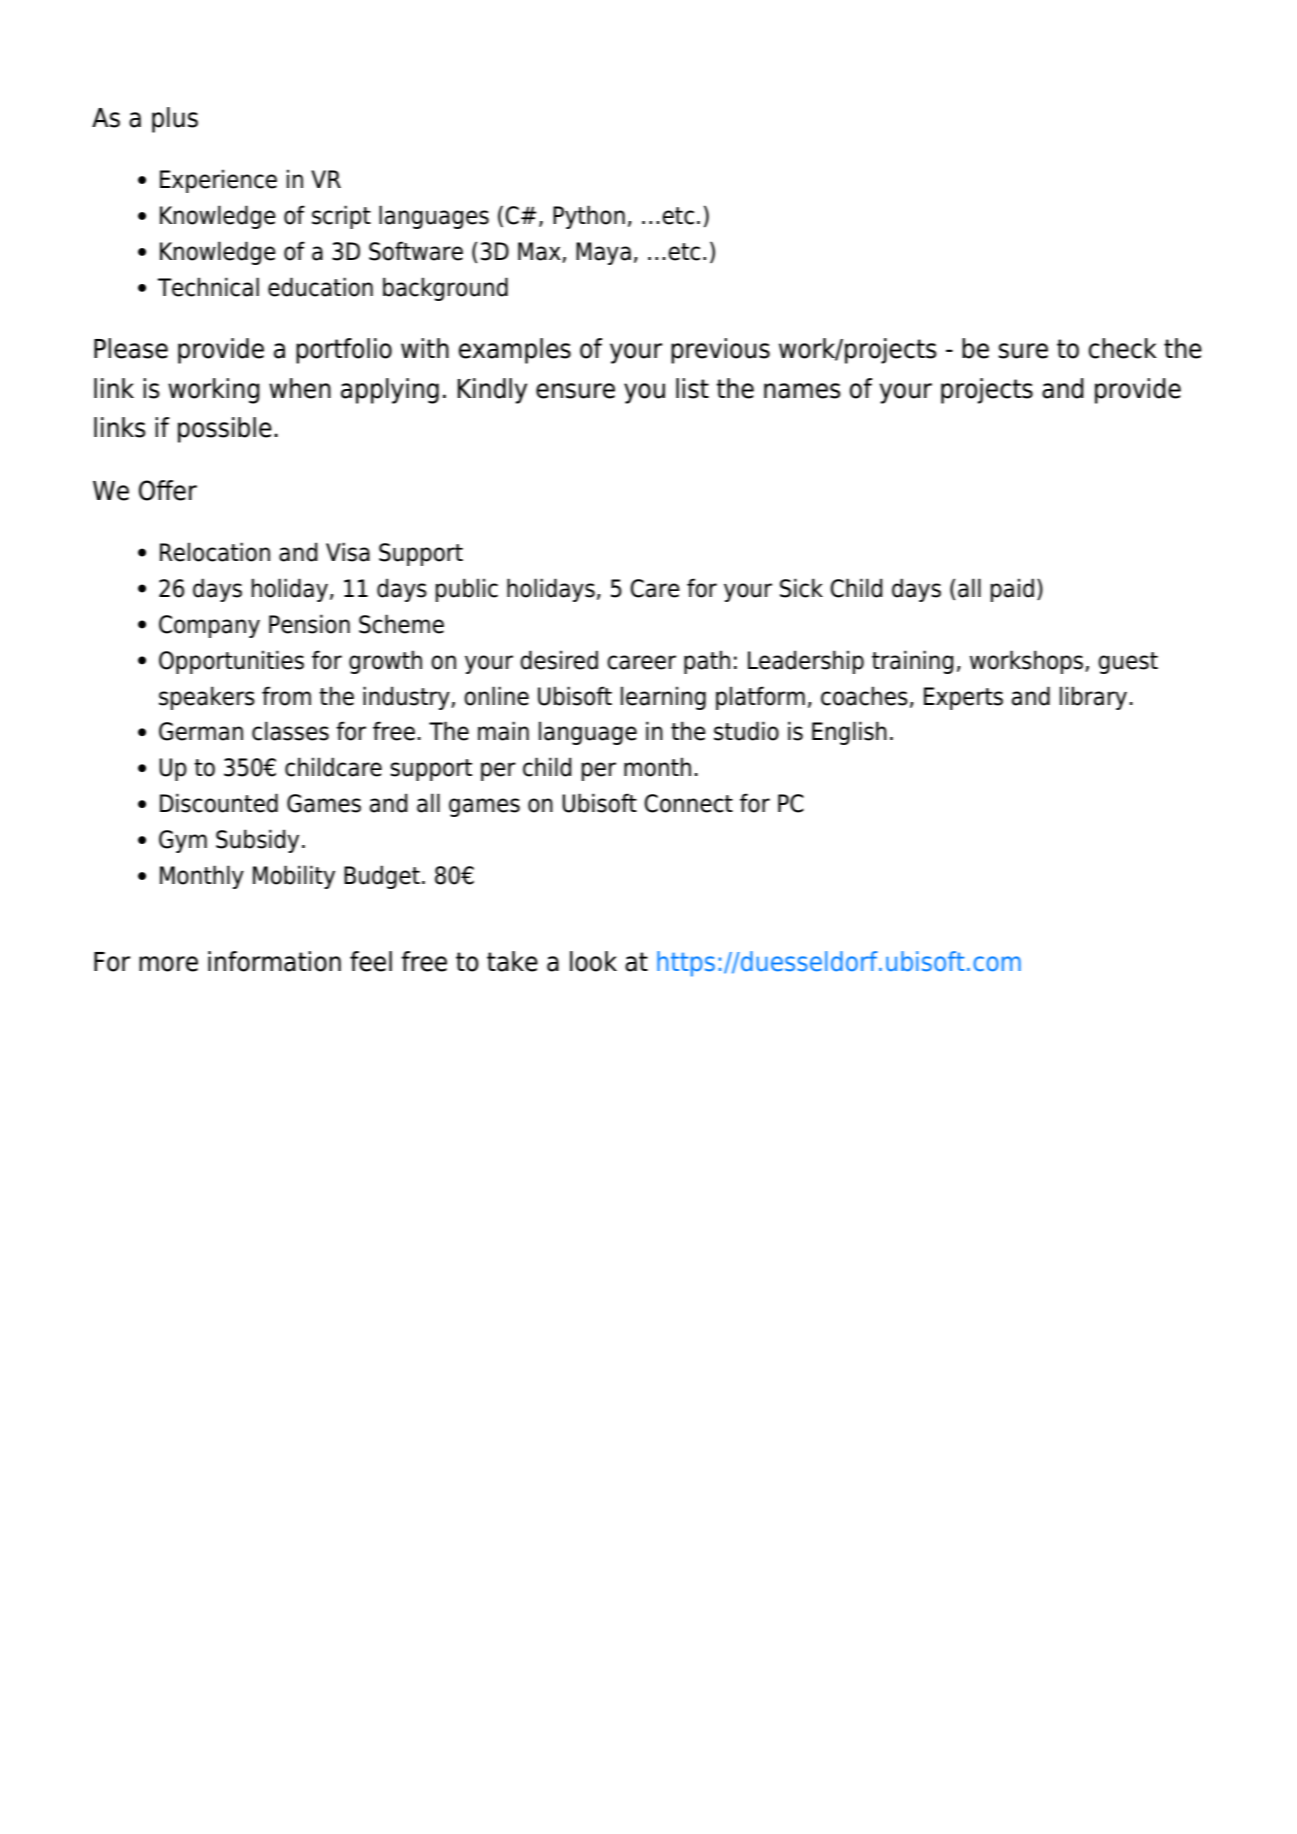  Describe the element at coordinates (963, 698) in the screenshot. I see `Experts` at that location.
